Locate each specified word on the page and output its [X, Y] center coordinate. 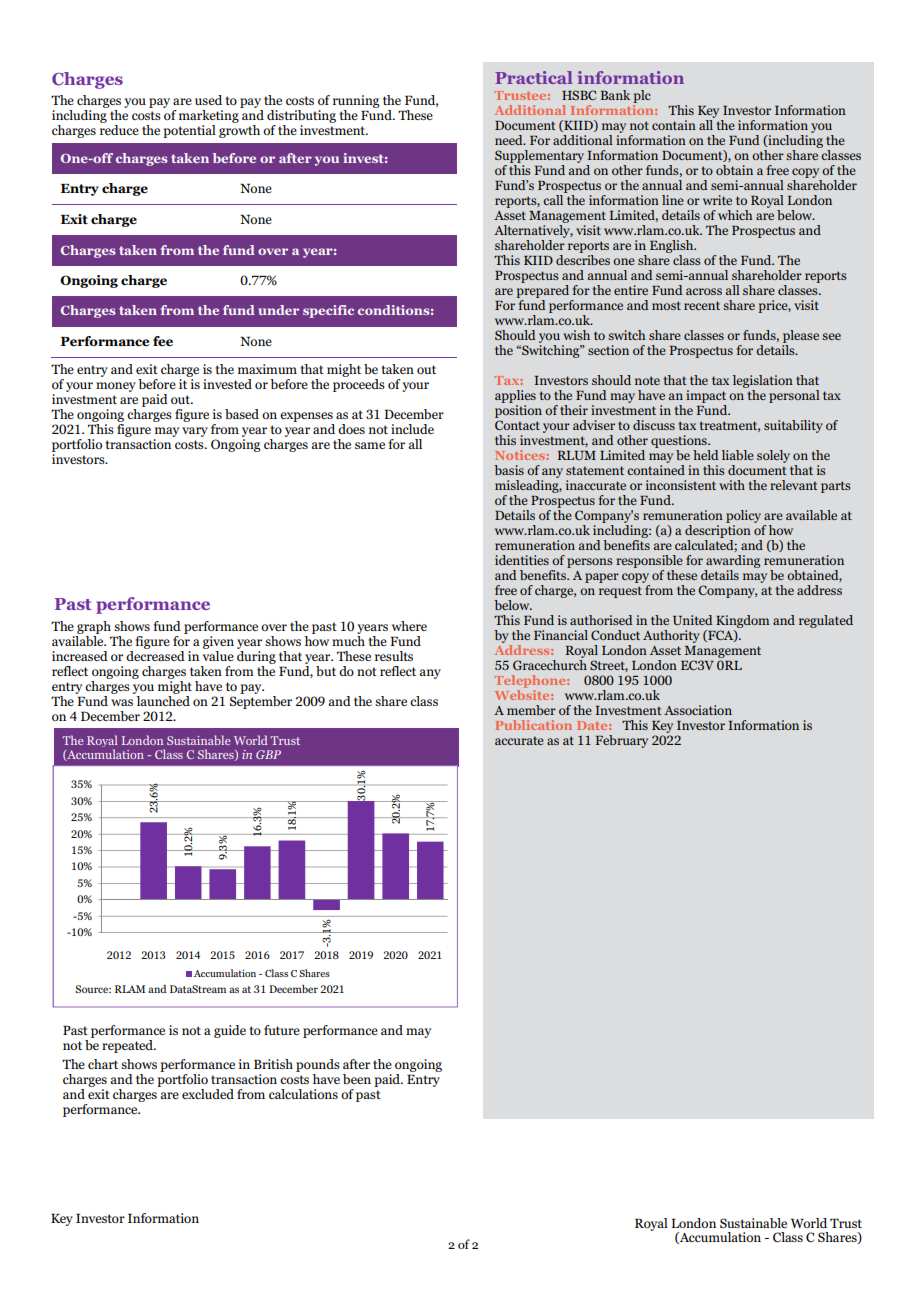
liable [738, 455]
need [510, 140]
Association [698, 710]
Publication [533, 725]
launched [162, 699]
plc [642, 96]
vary [195, 432]
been [357, 1079]
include [412, 429]
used [208, 100]
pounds [318, 1067]
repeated [128, 1046]
